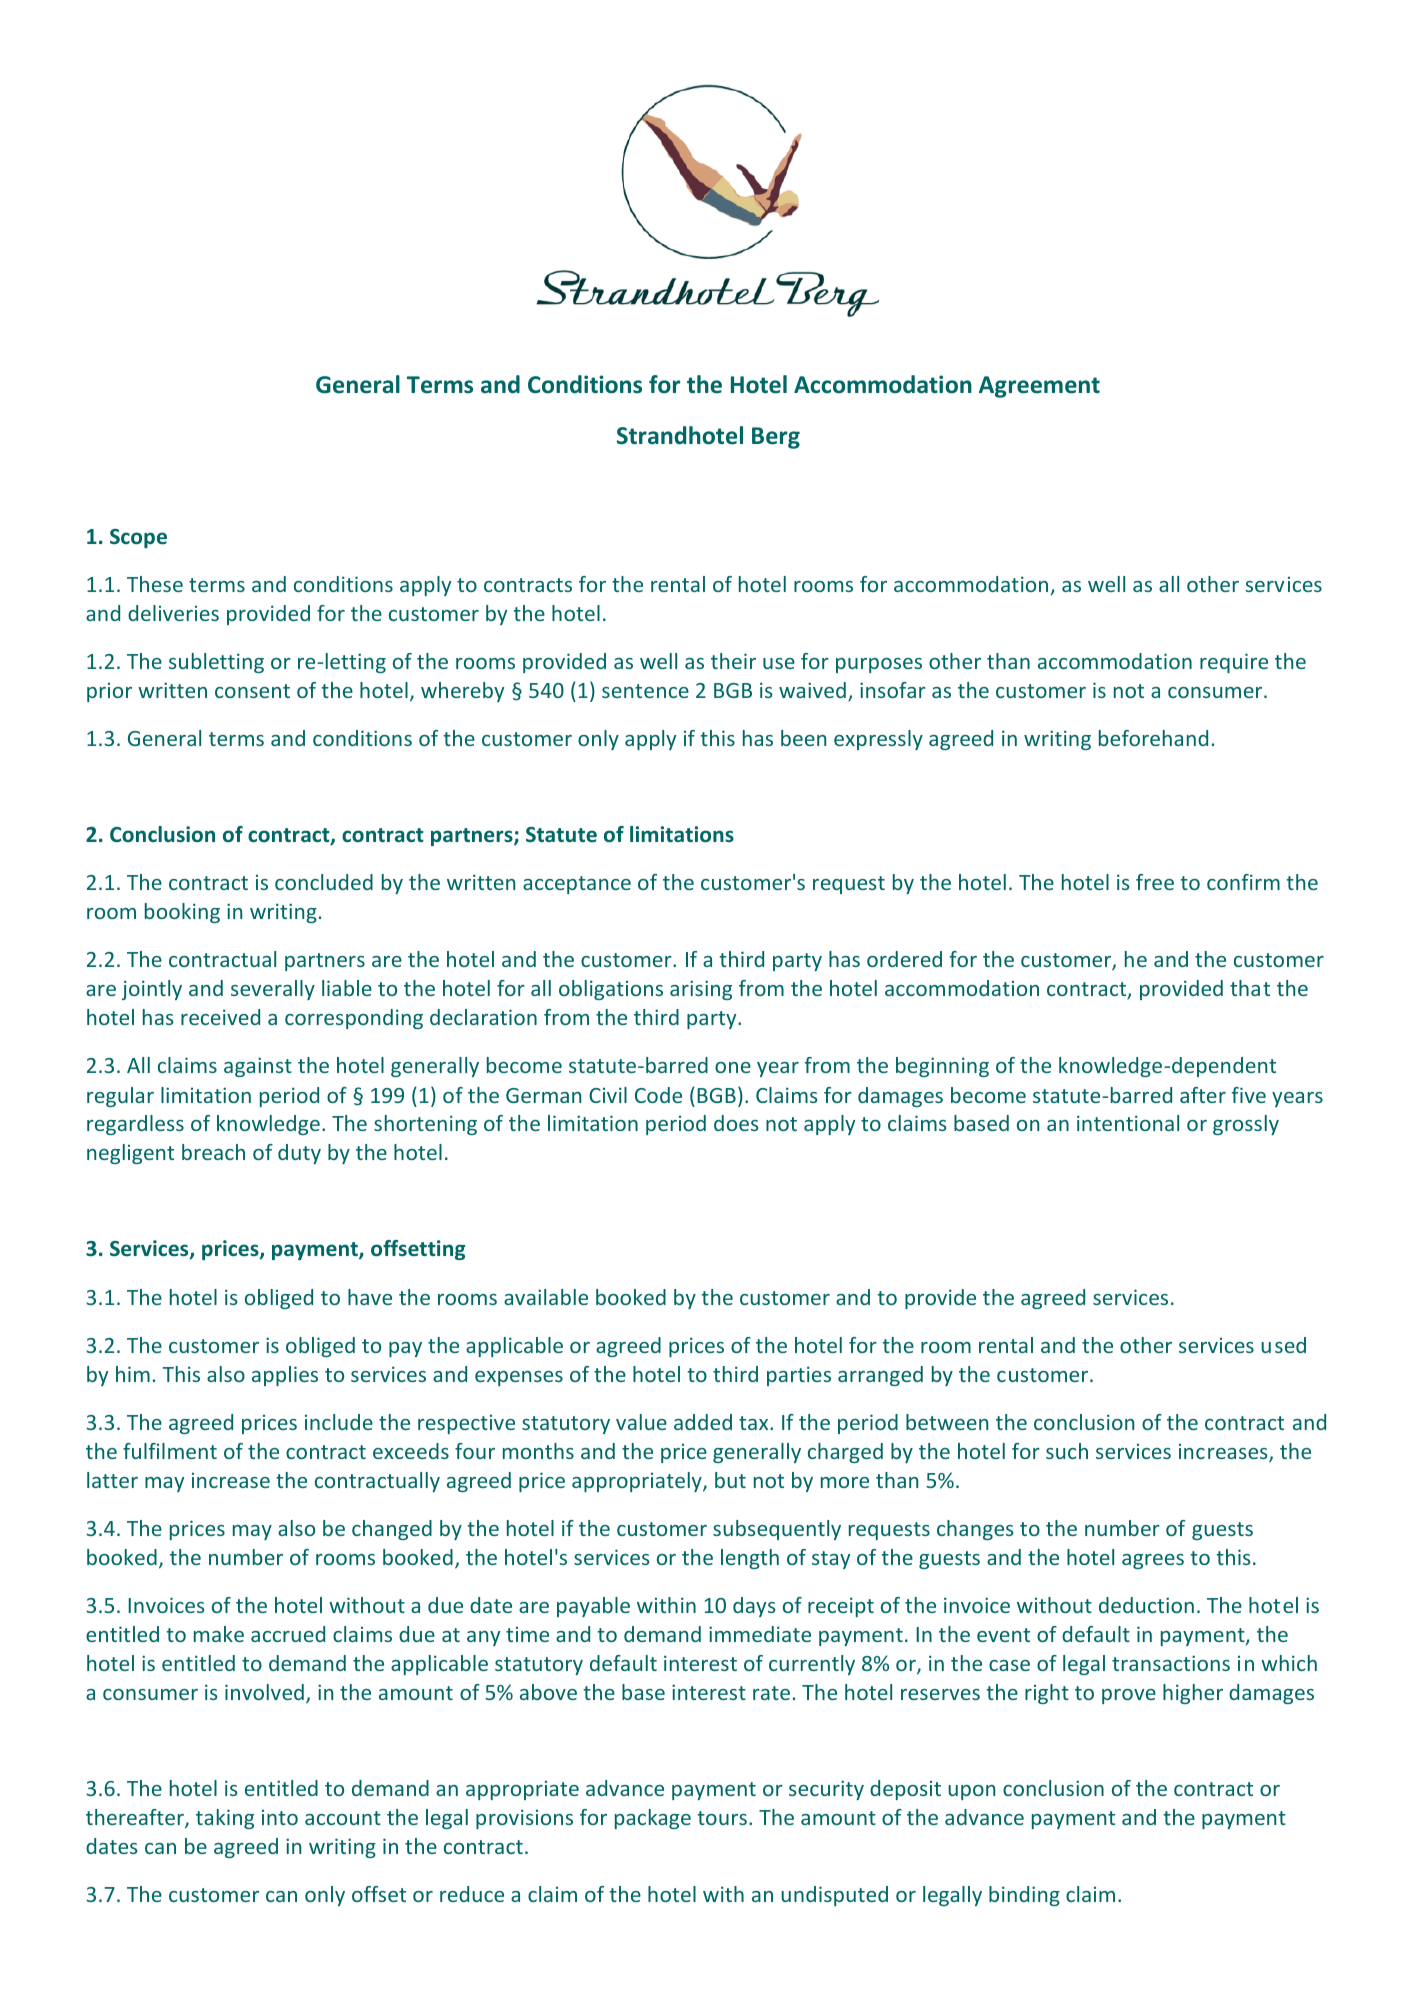 The image size is (1416, 2002). What do you see at coordinates (225, 1819) in the screenshot?
I see `taking` at bounding box center [225, 1819].
